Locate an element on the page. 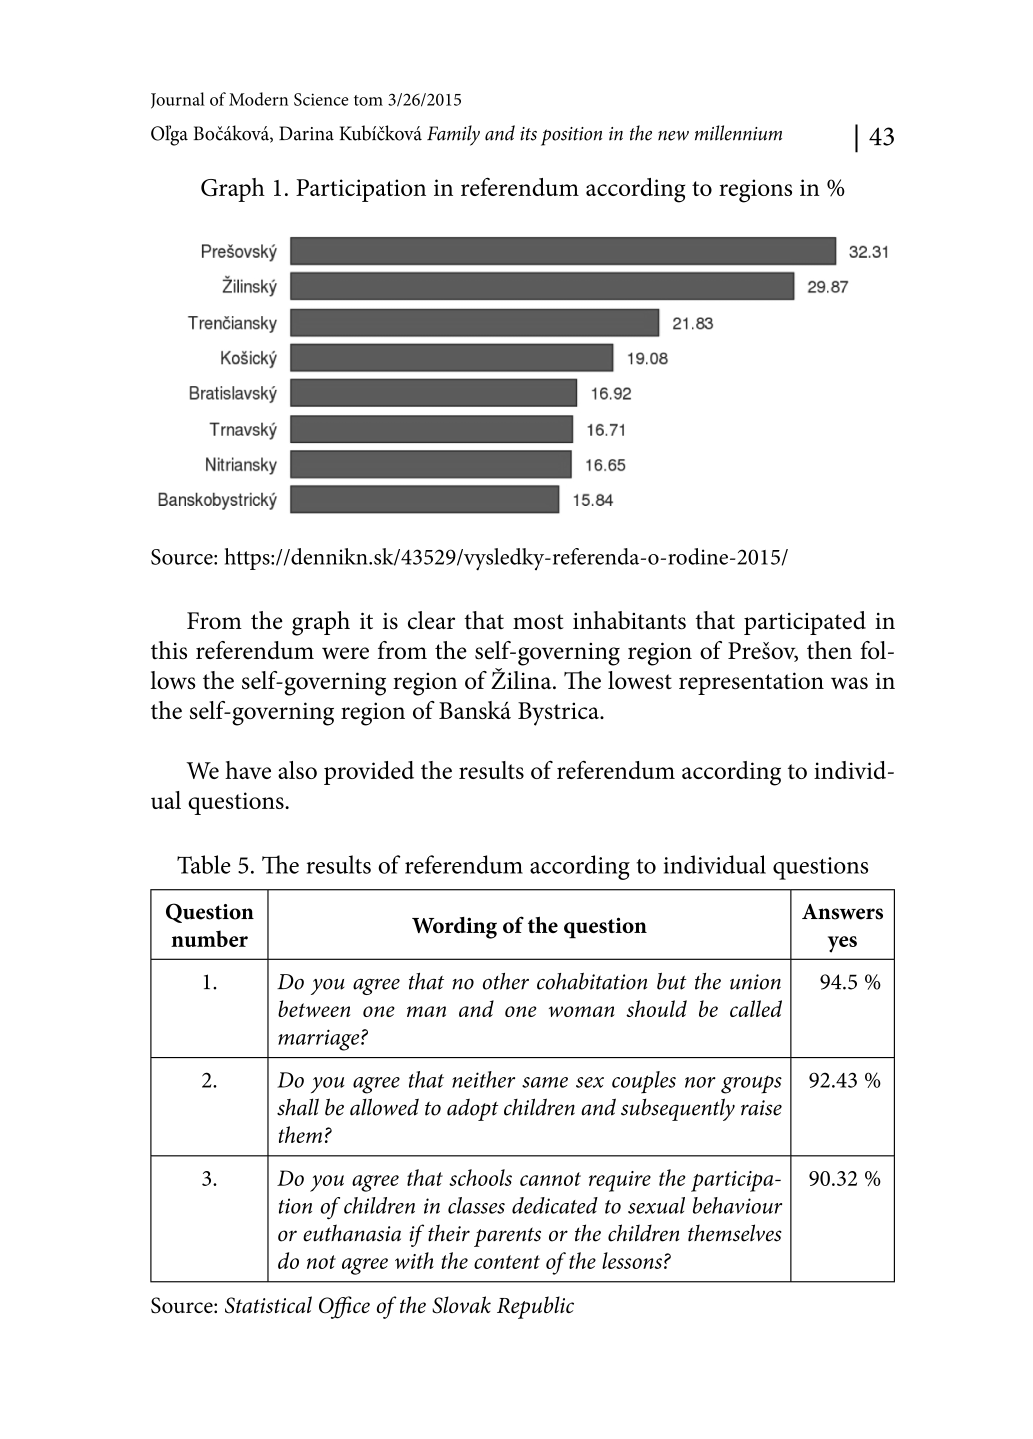  other is located at coordinates (506, 981).
